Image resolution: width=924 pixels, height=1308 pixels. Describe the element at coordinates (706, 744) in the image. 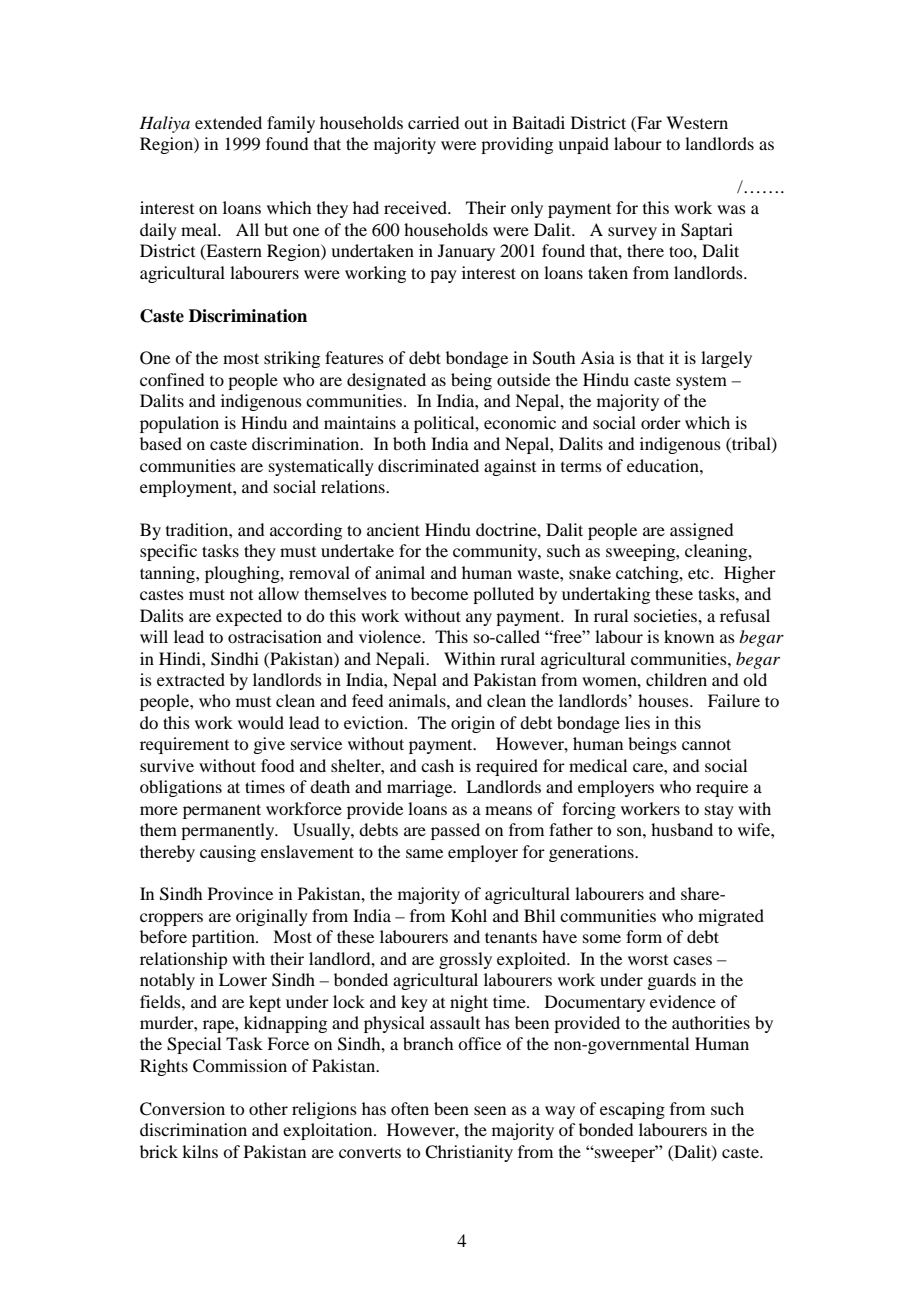

I see `cannot` at that location.
